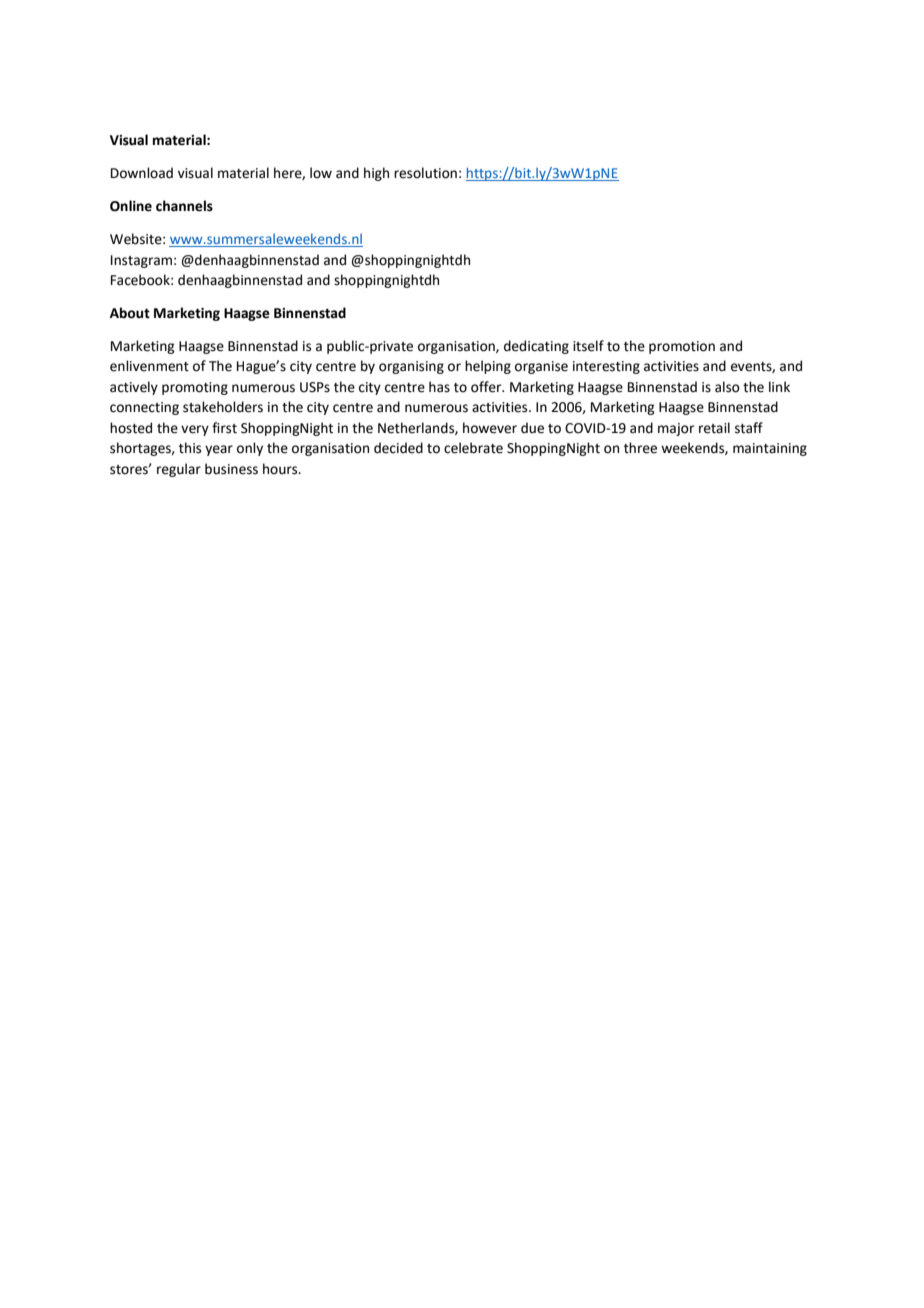 The height and width of the page is (1308, 924). Describe the element at coordinates (439, 387) in the page. I see `has` at that location.
